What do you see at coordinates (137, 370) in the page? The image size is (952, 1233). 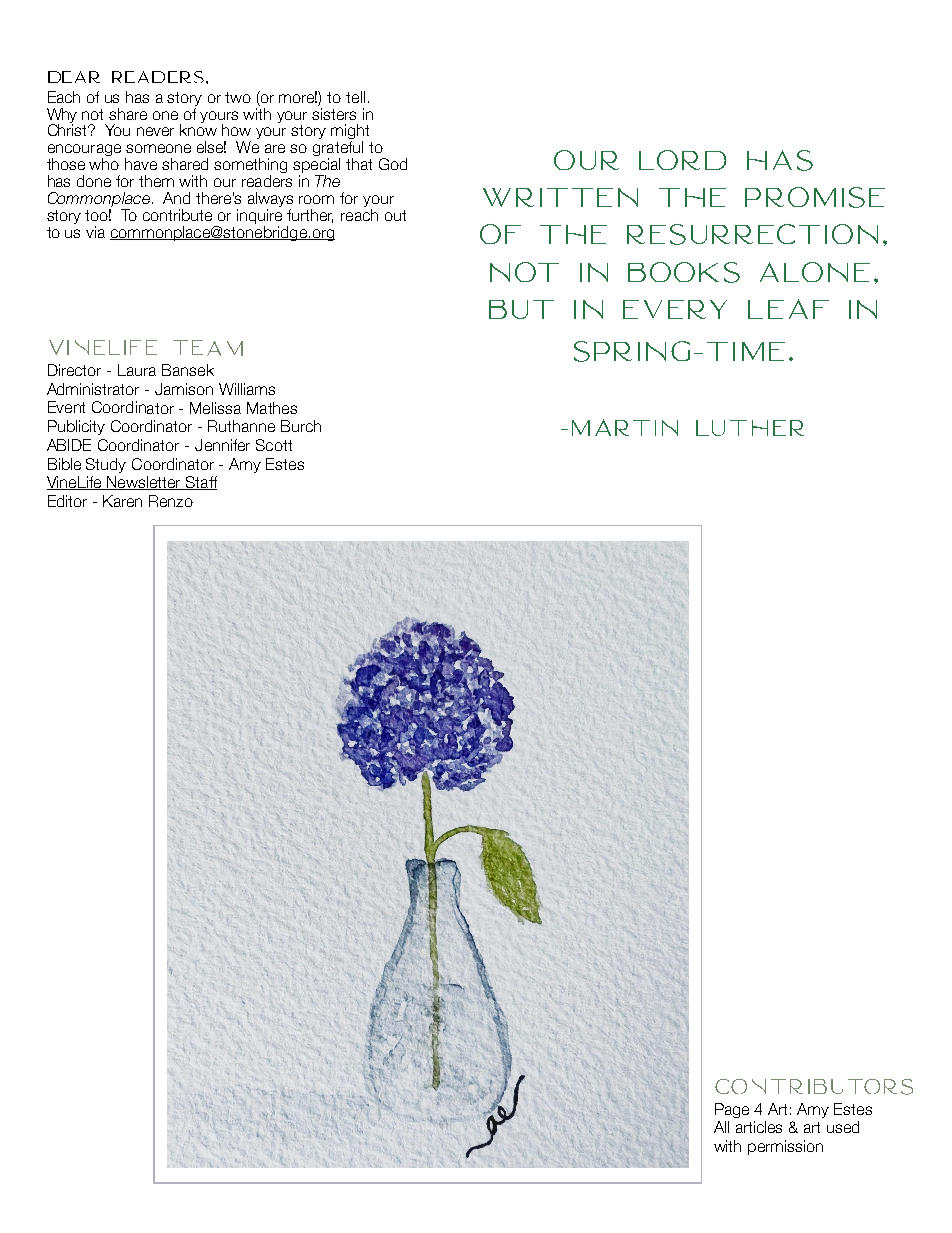 I see `Laura` at bounding box center [137, 370].
